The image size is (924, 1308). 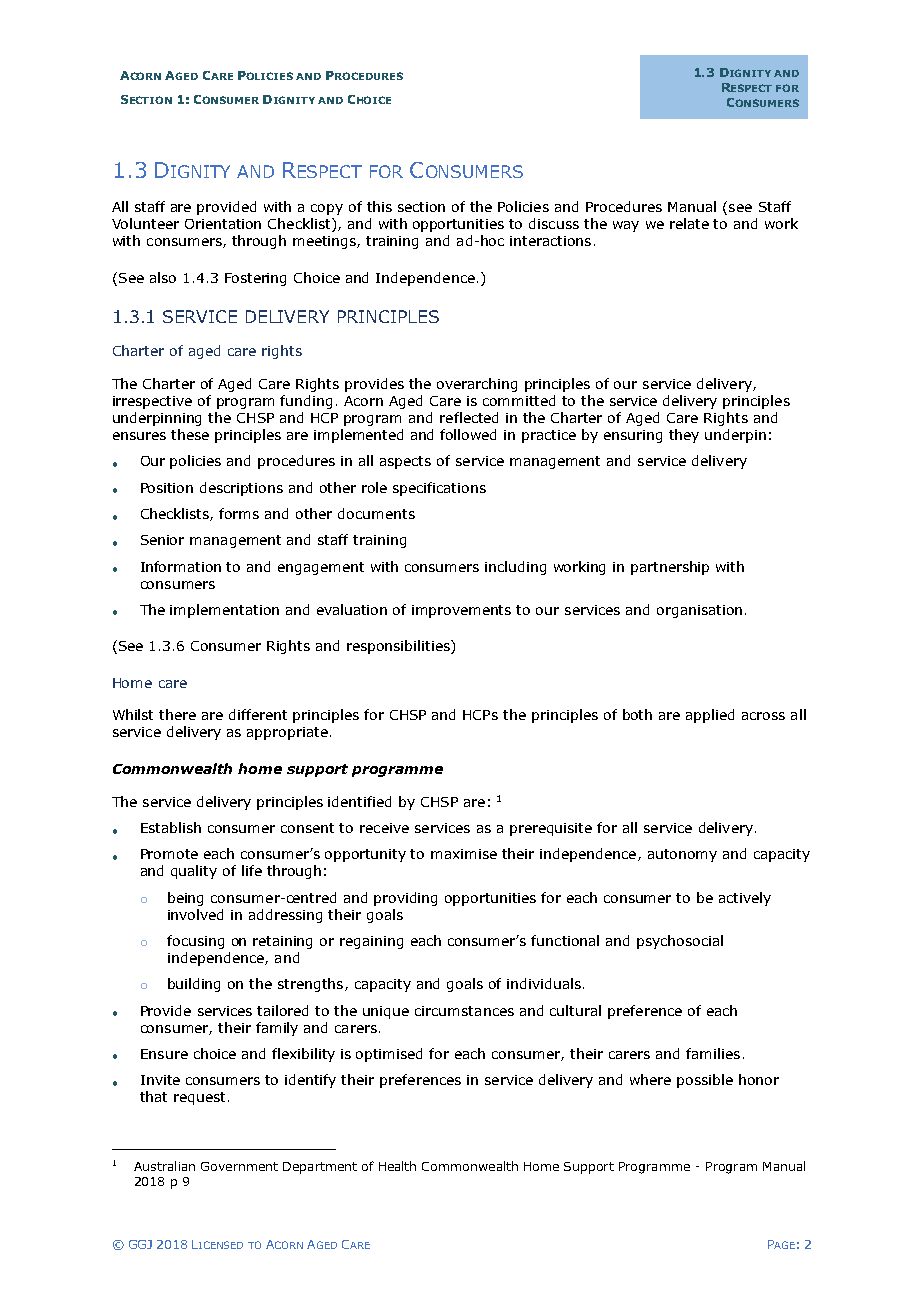 I want to click on Government, so click(x=239, y=1166).
